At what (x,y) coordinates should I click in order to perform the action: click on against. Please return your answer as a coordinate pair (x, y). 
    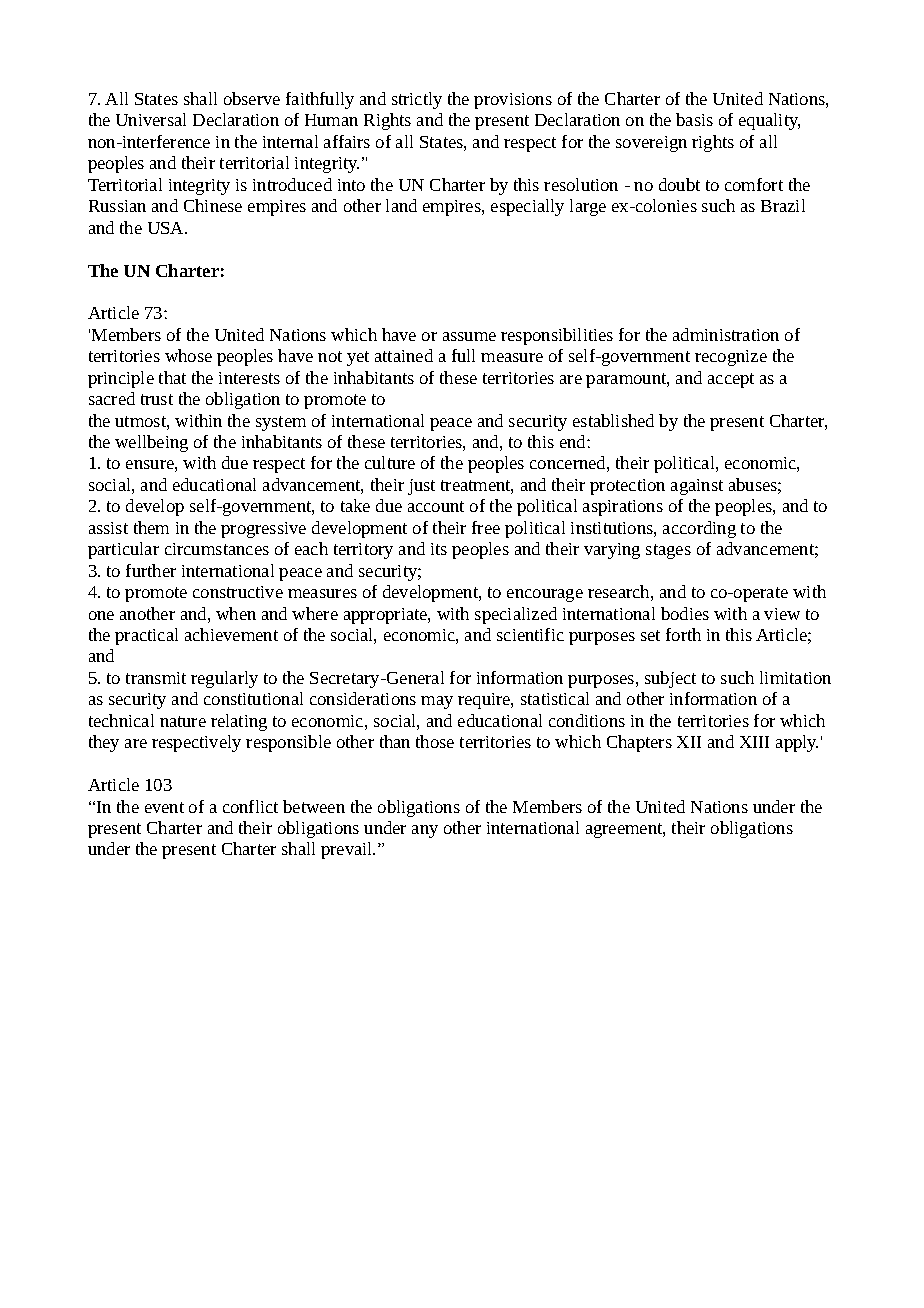
    Looking at the image, I should click on (697, 487).
